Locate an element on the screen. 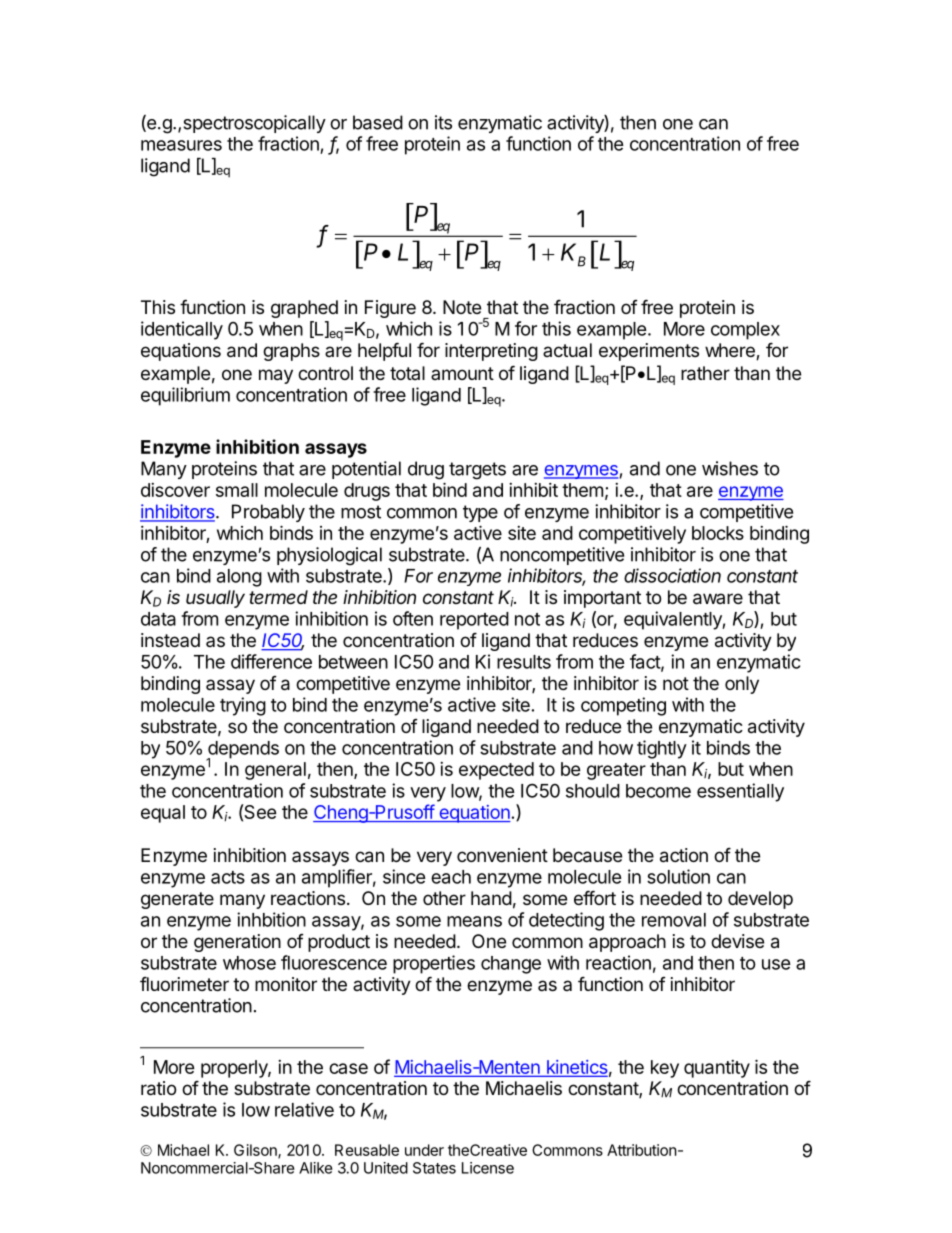 Image resolution: width=952 pixels, height=1233 pixels. aware is located at coordinates (718, 599).
